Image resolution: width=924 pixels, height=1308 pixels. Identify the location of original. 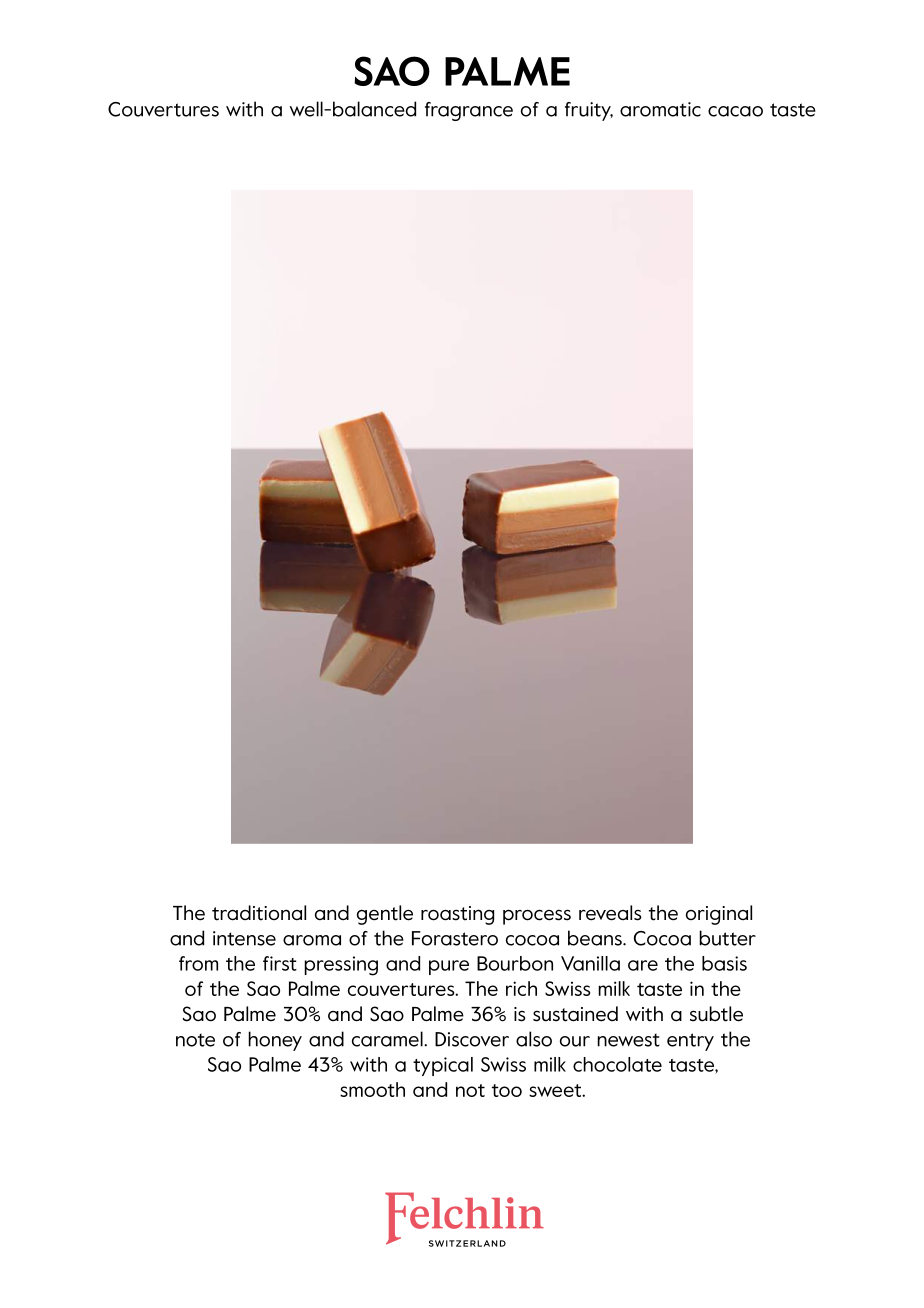
(719, 915).
